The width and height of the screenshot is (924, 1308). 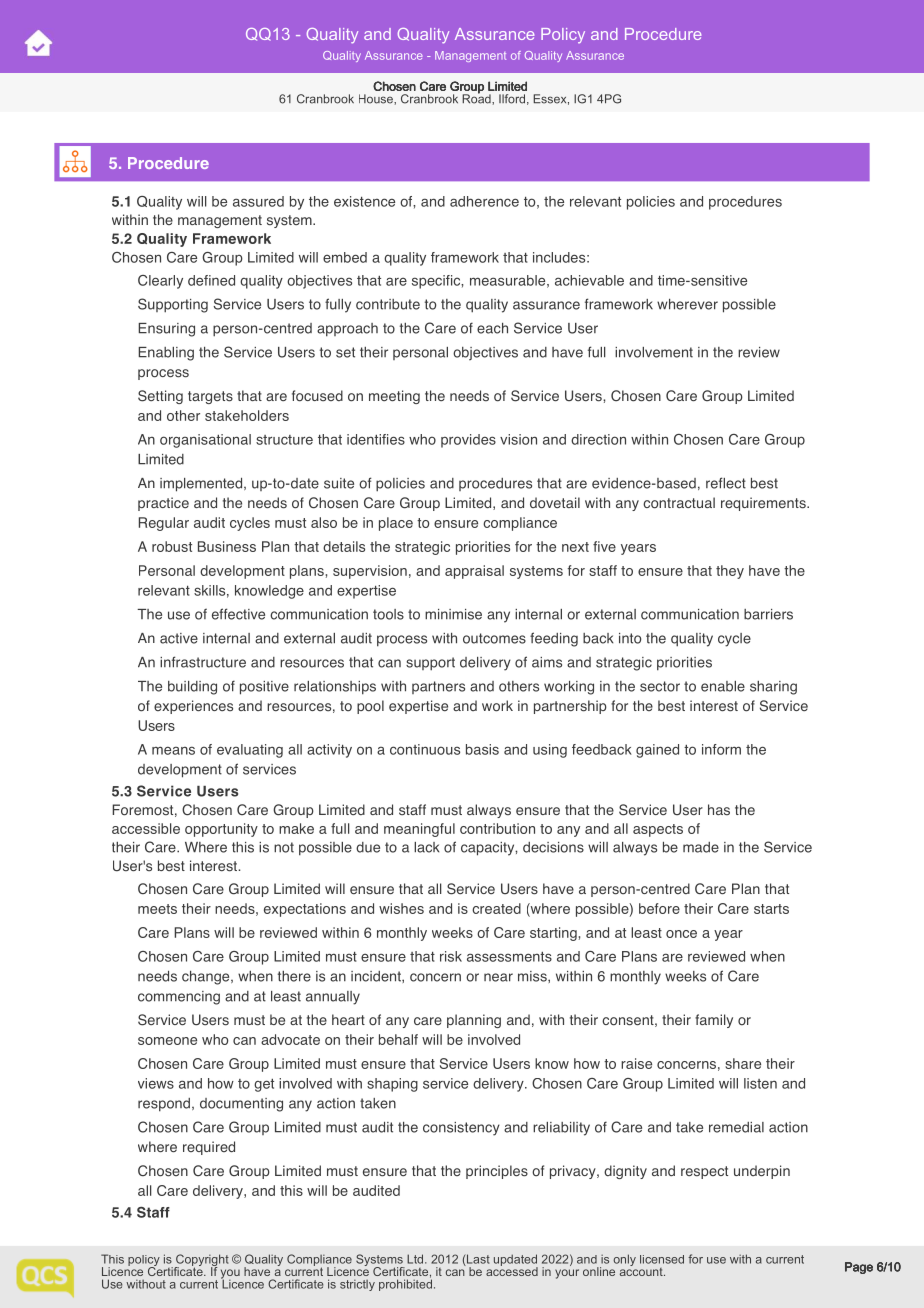 I want to click on dovetail, so click(x=555, y=503).
